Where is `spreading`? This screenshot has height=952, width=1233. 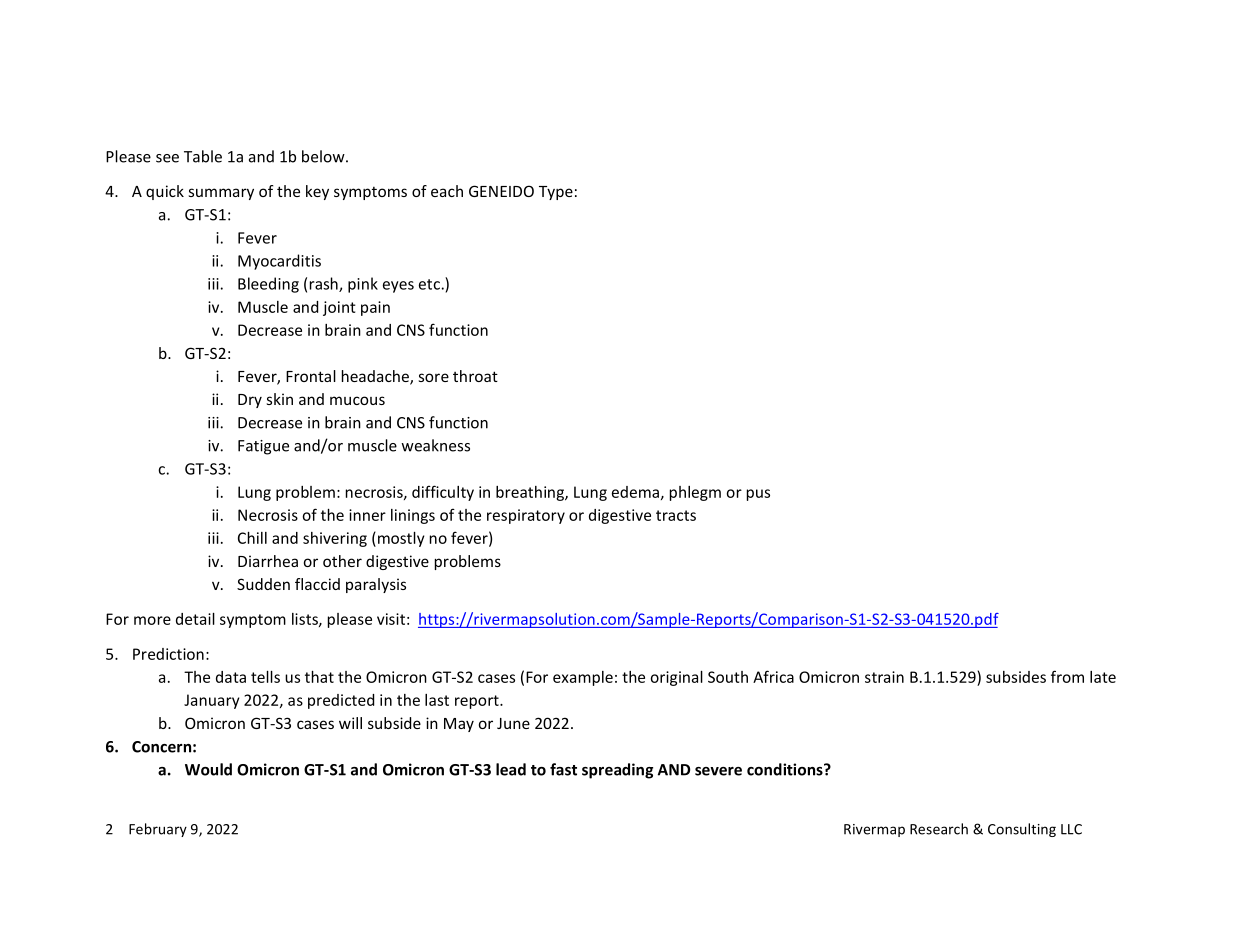
spreading is located at coordinates (617, 771).
